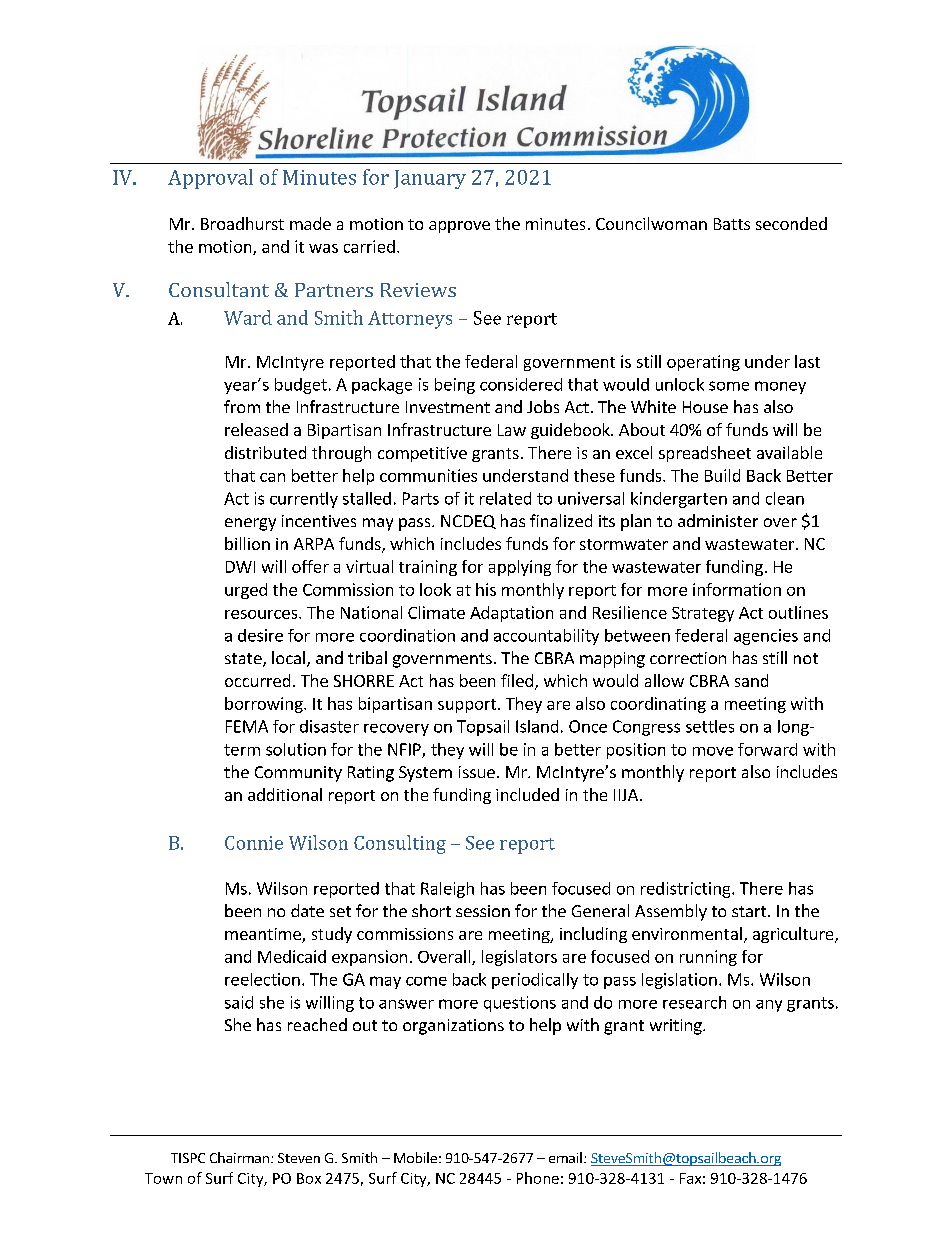 The image size is (952, 1233). I want to click on Approval, so click(210, 179).
